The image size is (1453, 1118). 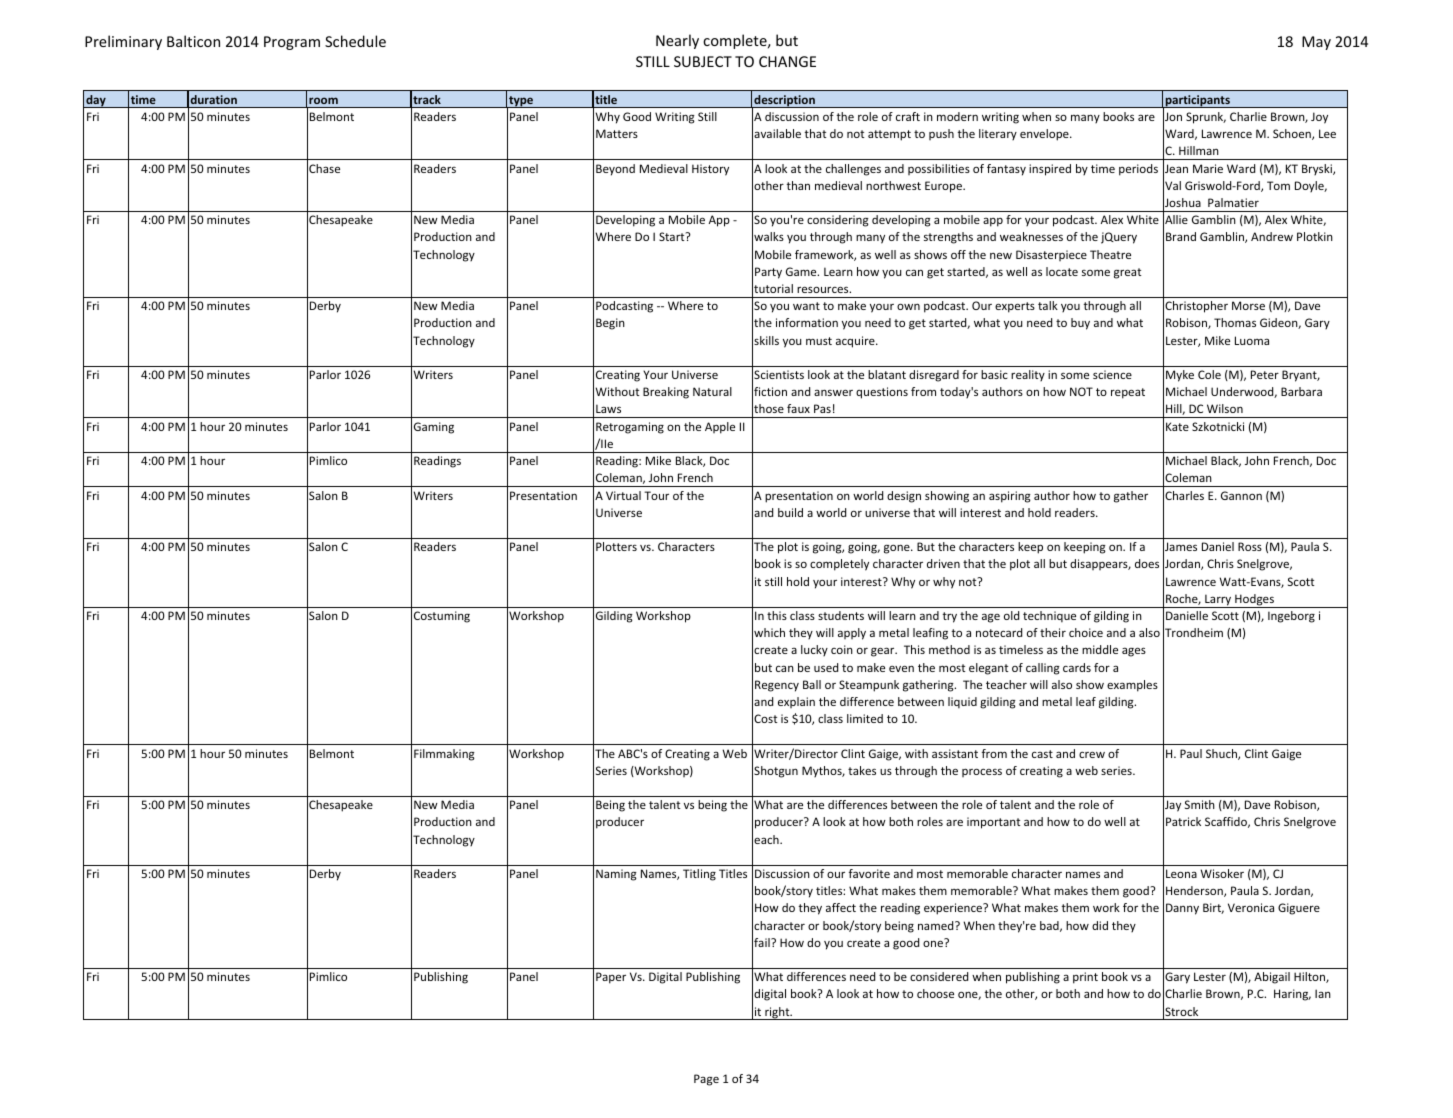 What do you see at coordinates (807, 322) in the screenshot?
I see `information` at bounding box center [807, 322].
